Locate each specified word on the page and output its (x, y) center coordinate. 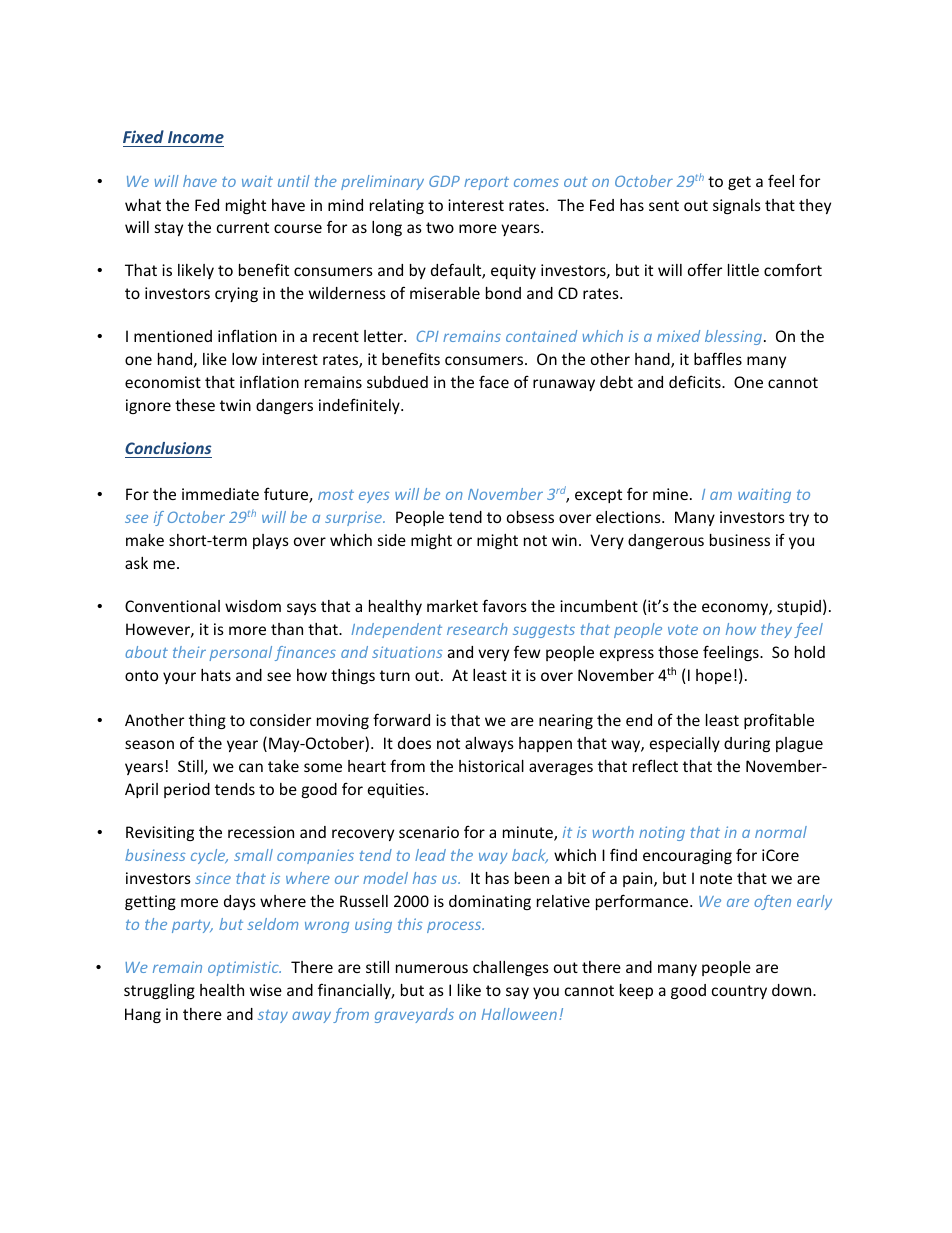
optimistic (244, 968)
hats (216, 675)
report (486, 183)
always (489, 744)
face (494, 381)
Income (196, 137)
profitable (779, 721)
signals (737, 206)
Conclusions (168, 448)
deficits (696, 381)
